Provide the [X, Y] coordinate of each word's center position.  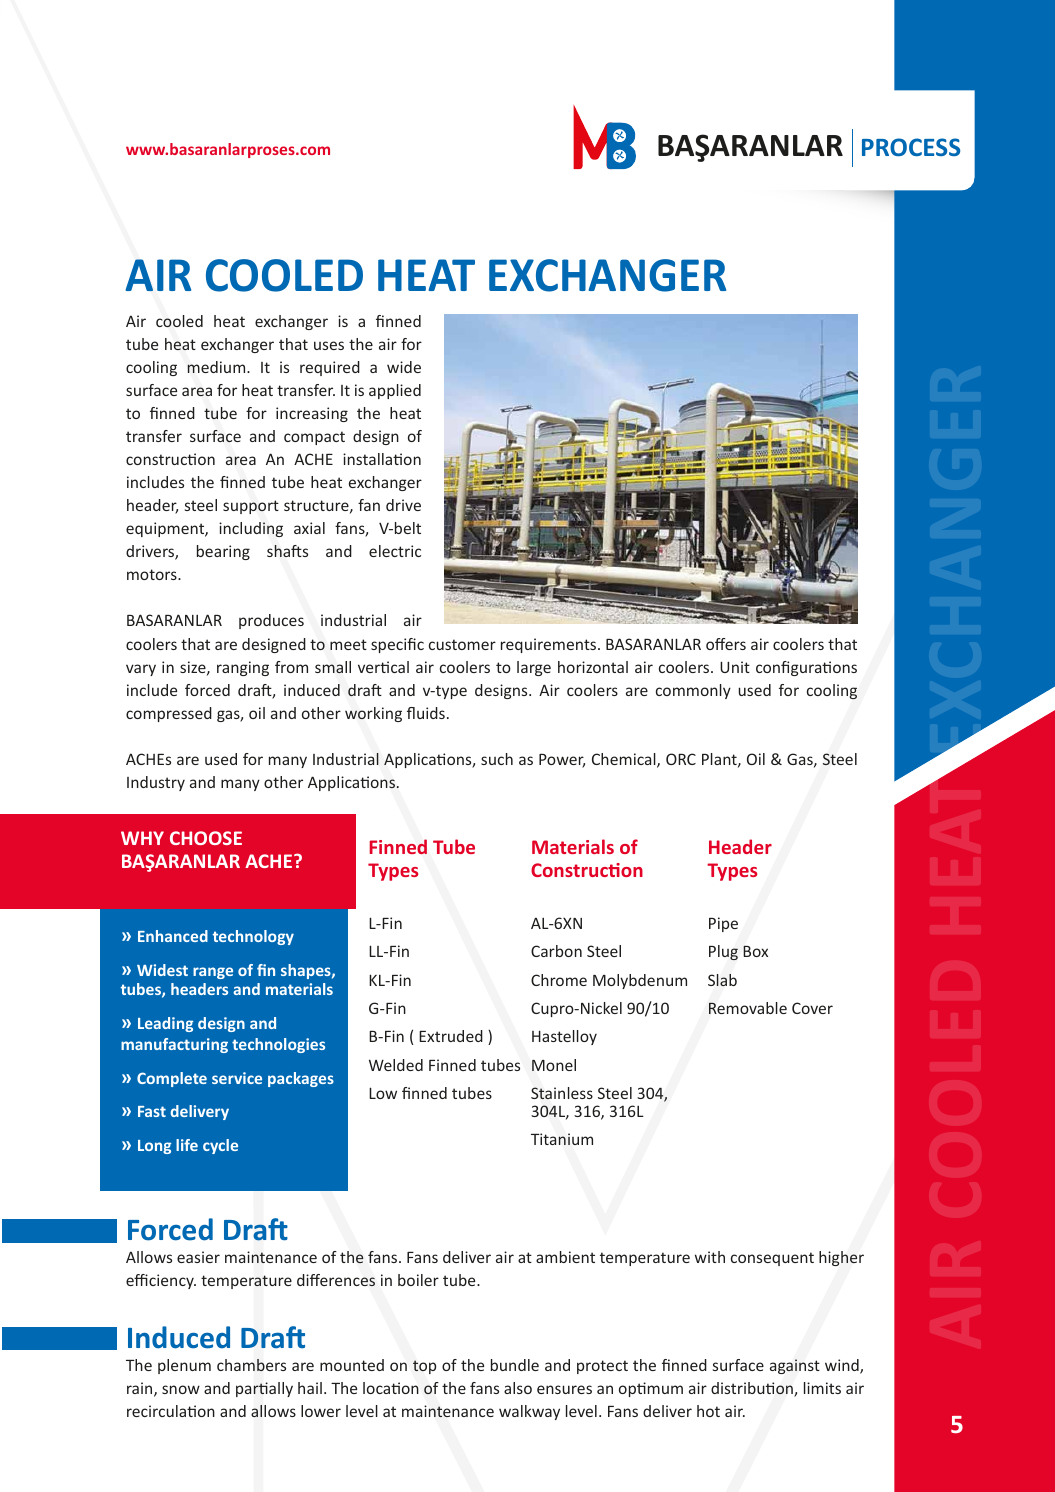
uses [329, 345]
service [237, 1078]
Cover [812, 1008]
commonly [693, 691]
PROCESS [911, 147]
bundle [515, 1365]
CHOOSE [206, 838]
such [497, 759]
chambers [251, 1365]
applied [395, 391]
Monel [554, 1065]
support [251, 507]
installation [382, 459]
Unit [735, 667]
